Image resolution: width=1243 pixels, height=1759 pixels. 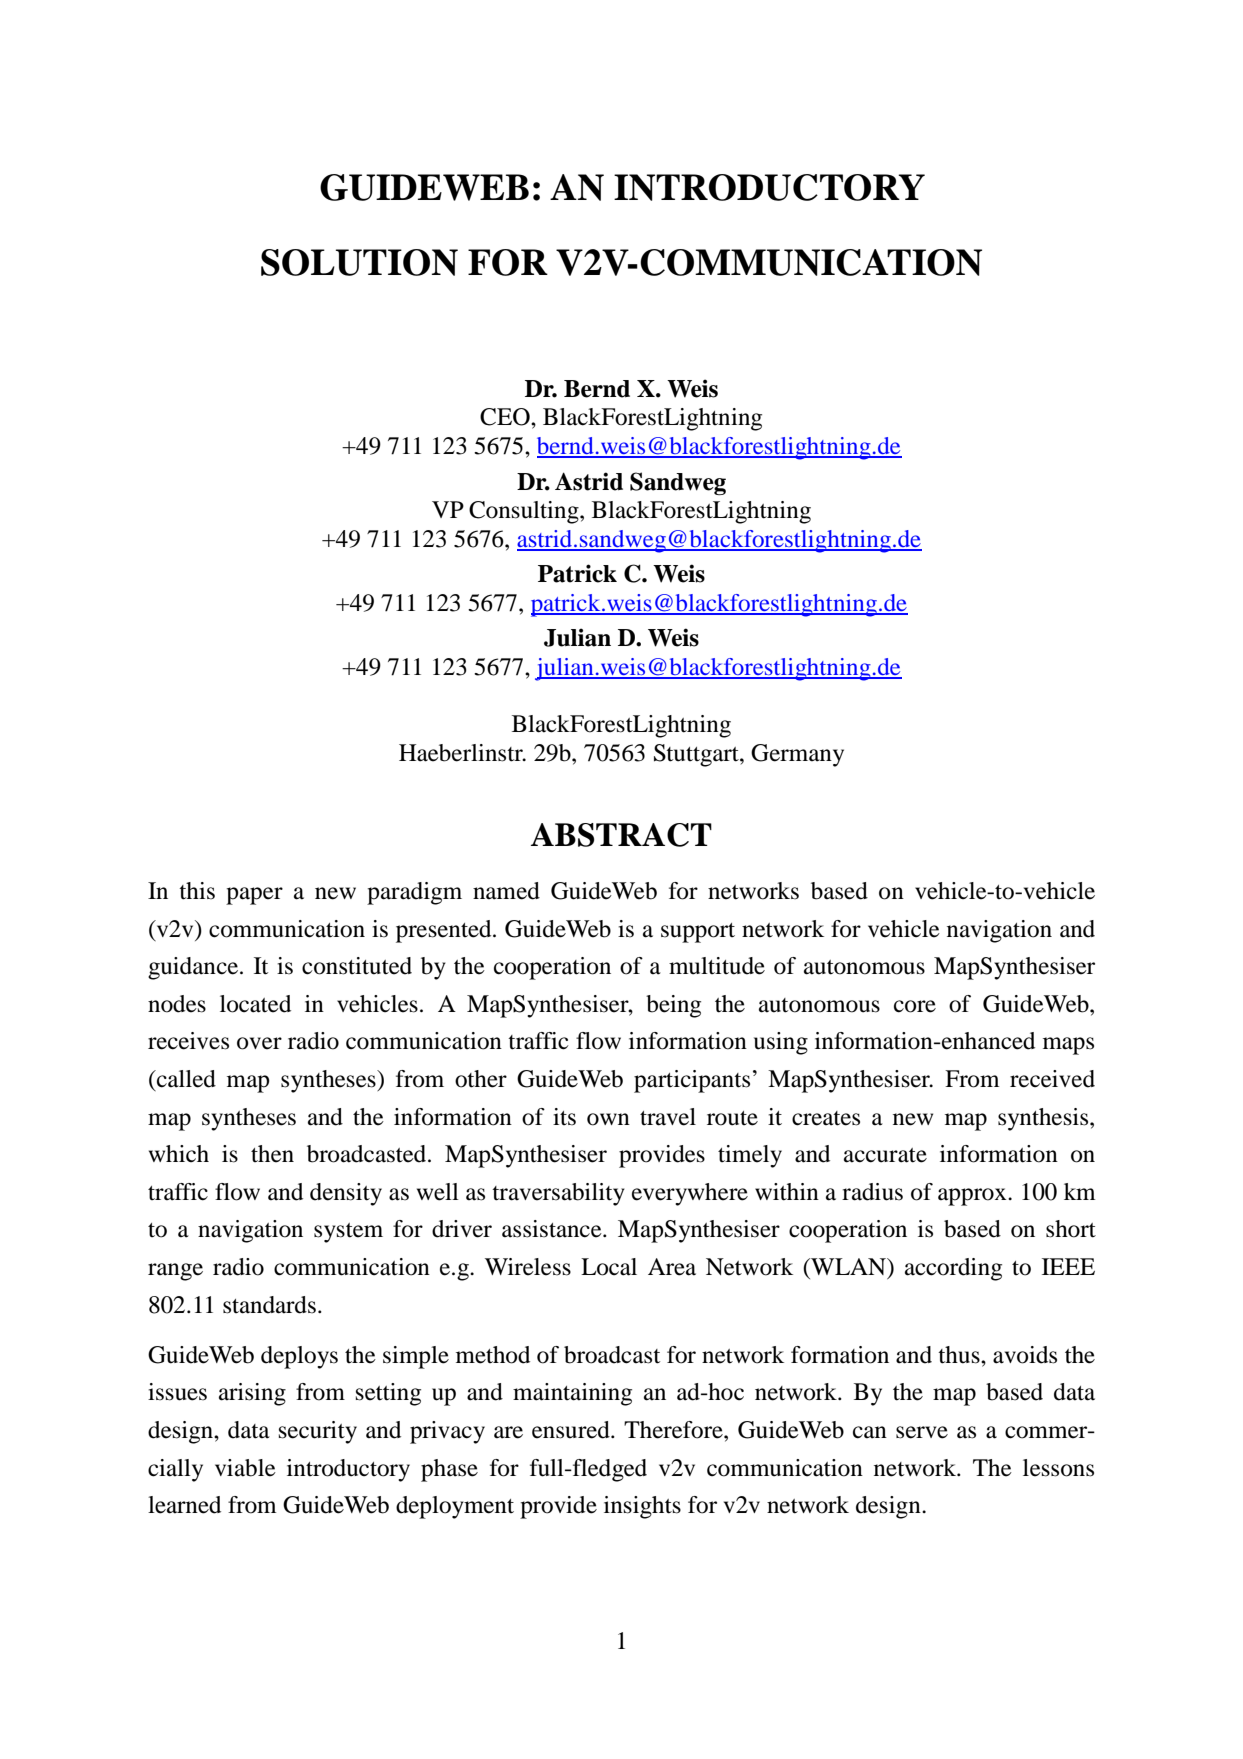 I want to click on CEO, so click(x=506, y=417).
